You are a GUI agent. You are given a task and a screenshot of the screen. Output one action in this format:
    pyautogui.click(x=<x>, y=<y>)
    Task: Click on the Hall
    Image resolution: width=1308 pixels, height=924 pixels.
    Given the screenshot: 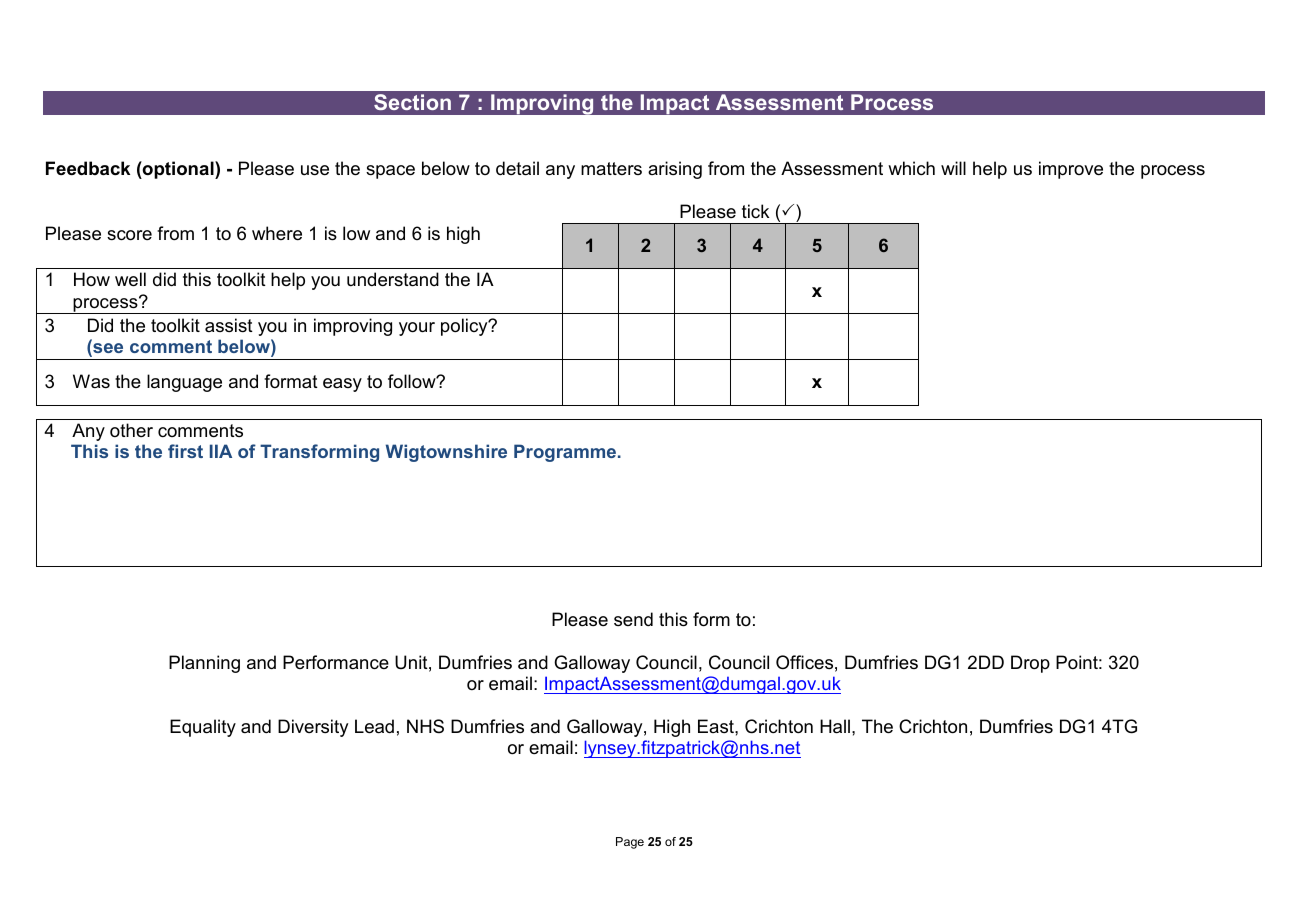 What is the action you would take?
    pyautogui.click(x=835, y=726)
